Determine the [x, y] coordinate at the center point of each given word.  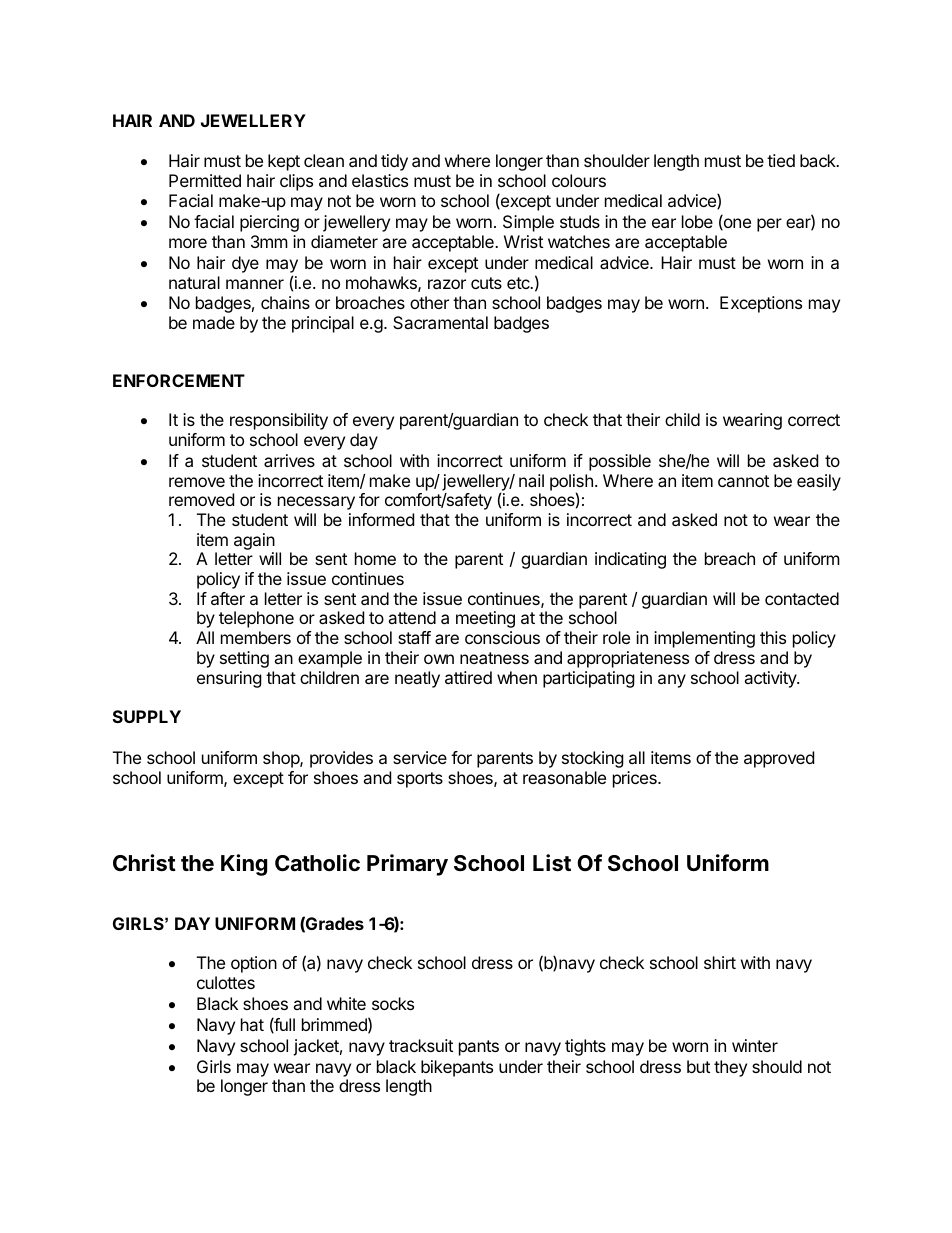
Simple [528, 223]
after [228, 598]
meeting [485, 619]
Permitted [205, 180]
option [254, 964]
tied [781, 160]
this [773, 637]
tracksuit [421, 1045]
